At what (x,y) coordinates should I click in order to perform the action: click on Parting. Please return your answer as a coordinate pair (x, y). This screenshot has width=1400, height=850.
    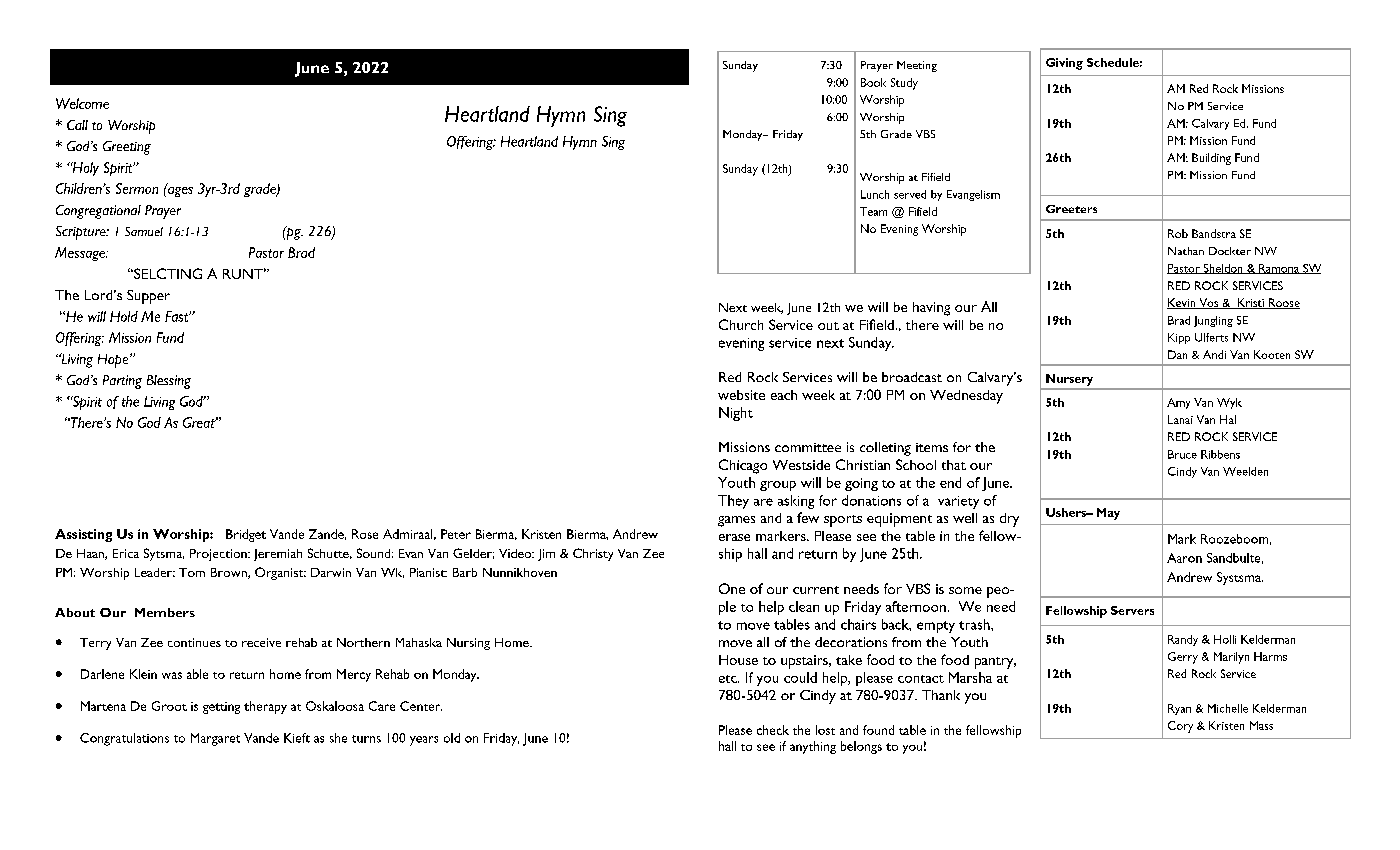
    Looking at the image, I should click on (122, 382).
